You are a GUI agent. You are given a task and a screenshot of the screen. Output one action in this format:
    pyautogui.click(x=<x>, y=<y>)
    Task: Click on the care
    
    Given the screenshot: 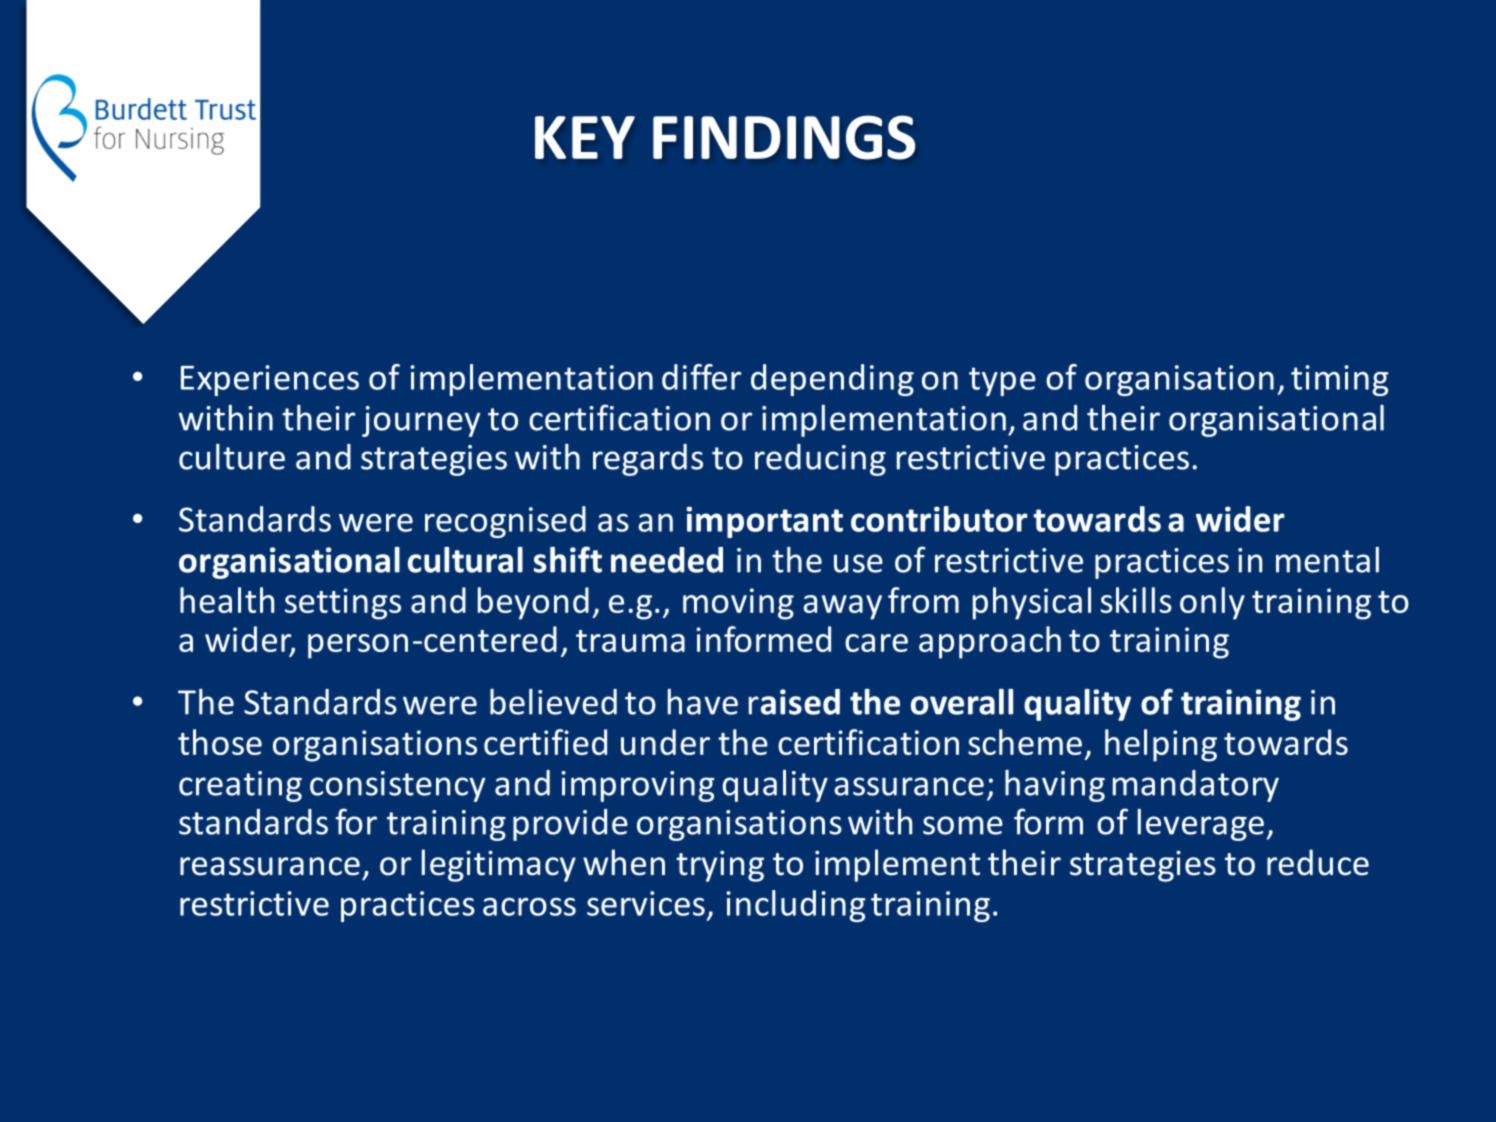 What is the action you would take?
    pyautogui.click(x=876, y=643)
